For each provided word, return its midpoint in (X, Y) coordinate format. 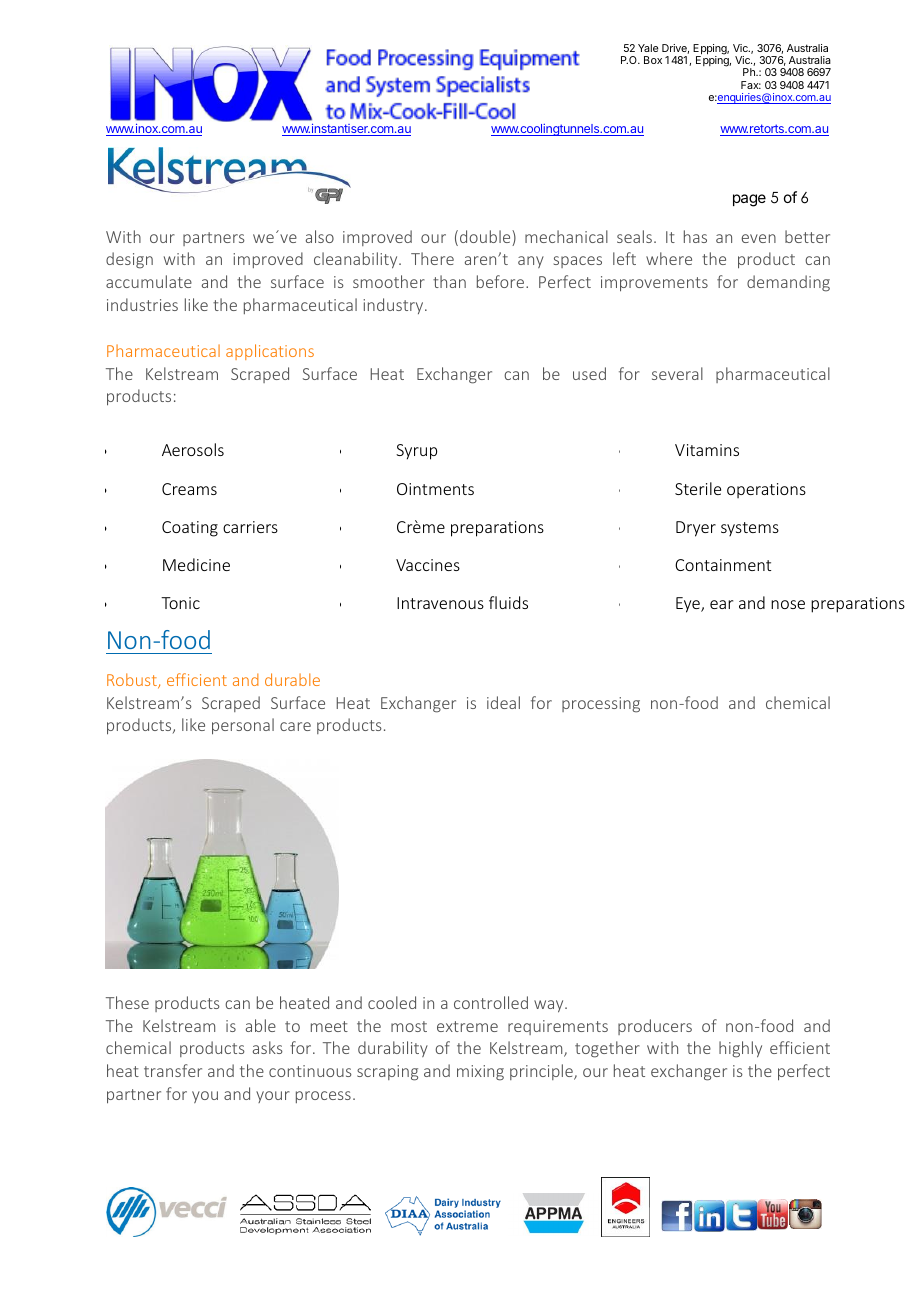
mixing (480, 1073)
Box (653, 60)
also (320, 236)
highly (740, 1049)
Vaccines (428, 565)
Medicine (196, 564)
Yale (648, 48)
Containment (723, 565)
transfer (173, 1070)
